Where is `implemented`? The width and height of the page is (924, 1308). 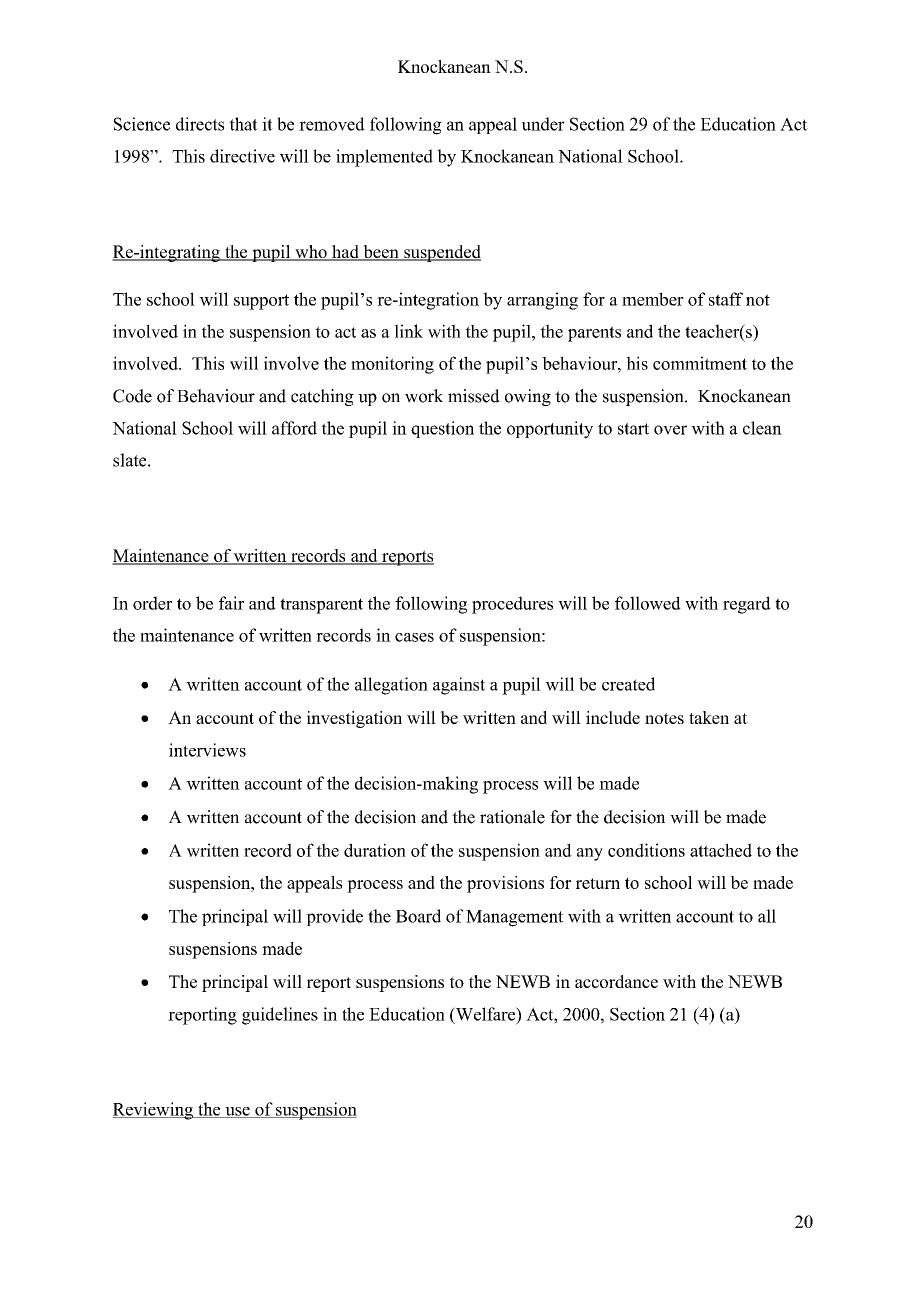
implemented is located at coordinates (384, 158).
